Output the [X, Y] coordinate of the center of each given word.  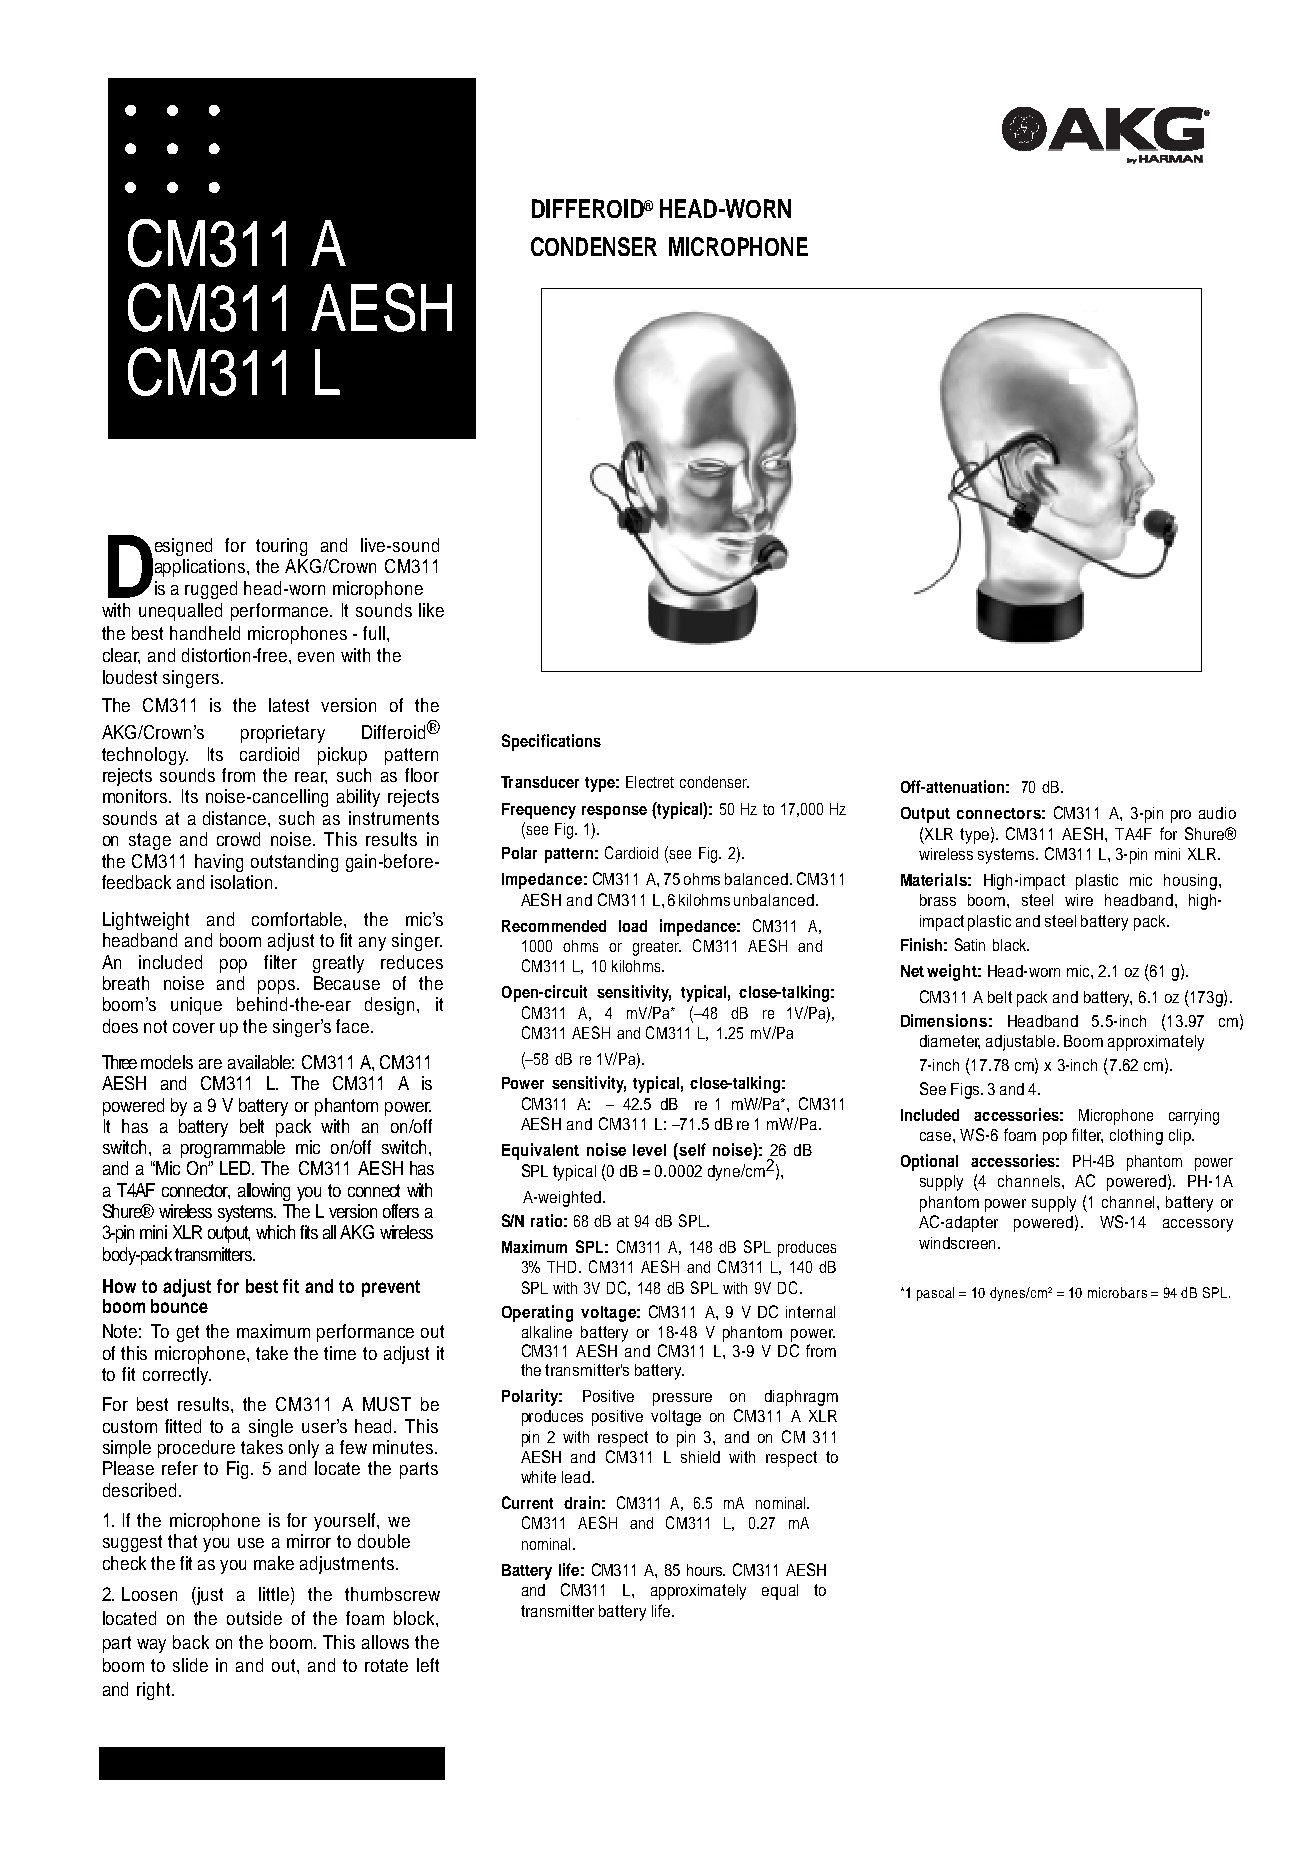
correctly [177, 1376]
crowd [238, 839]
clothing [1136, 1137]
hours [706, 1570]
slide [190, 1665]
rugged [211, 590]
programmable [233, 1149]
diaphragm [801, 1398]
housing [1190, 882]
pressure [682, 1399]
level [649, 1150]
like [431, 610]
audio [1217, 813]
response [614, 812]
